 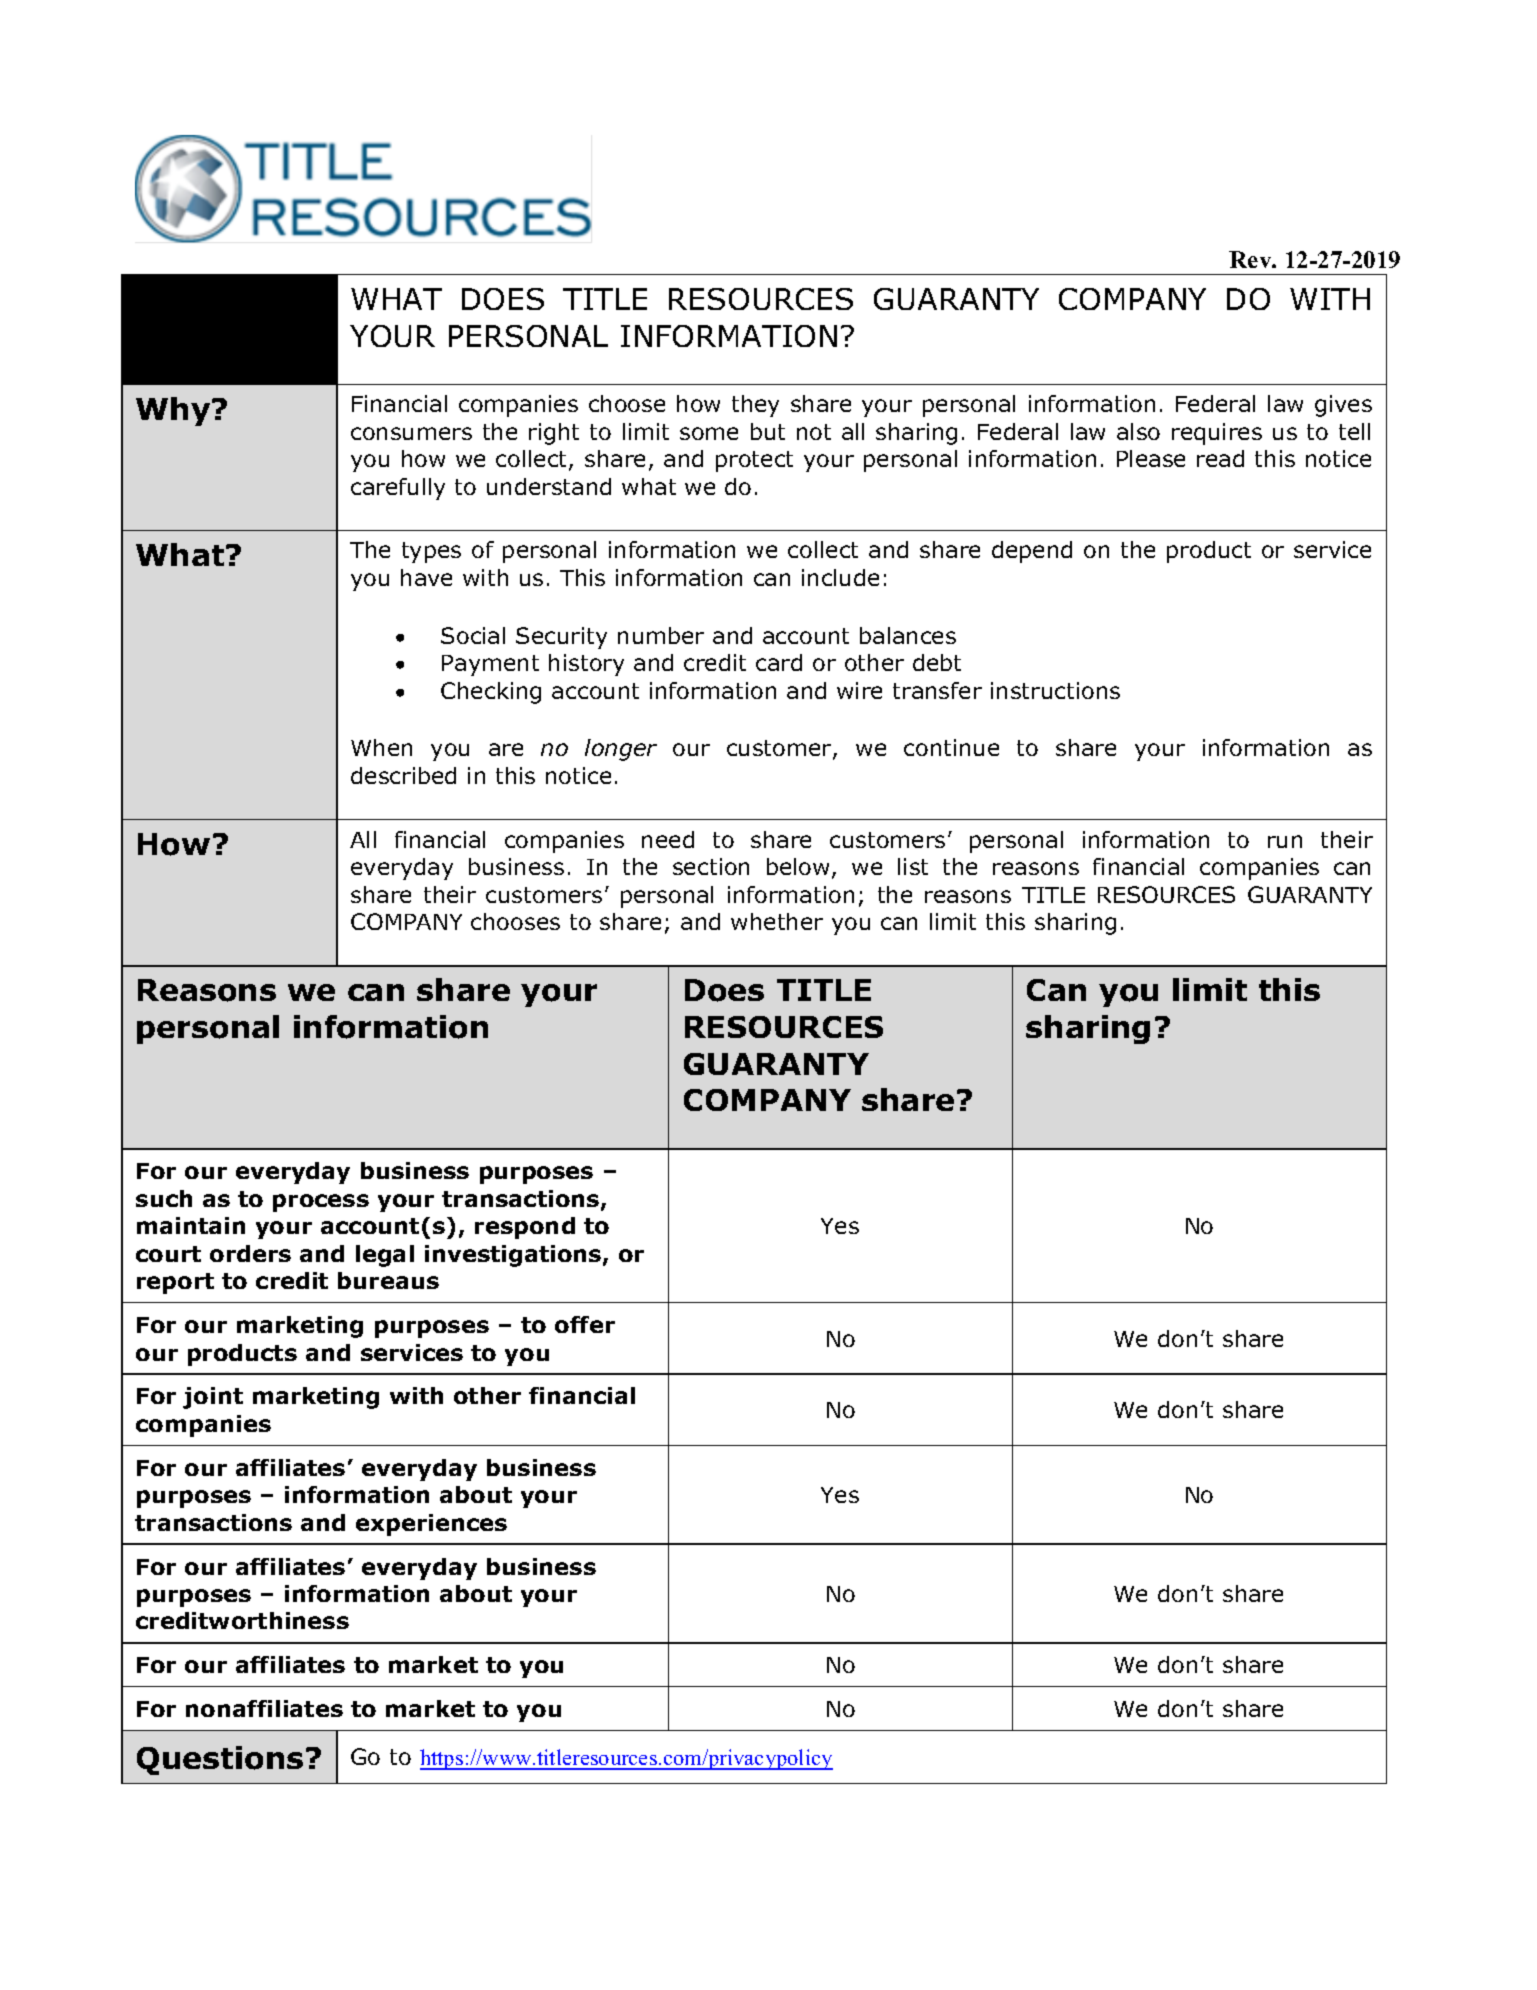 What do you see at coordinates (431, 1525) in the page?
I see `experiences` at bounding box center [431, 1525].
